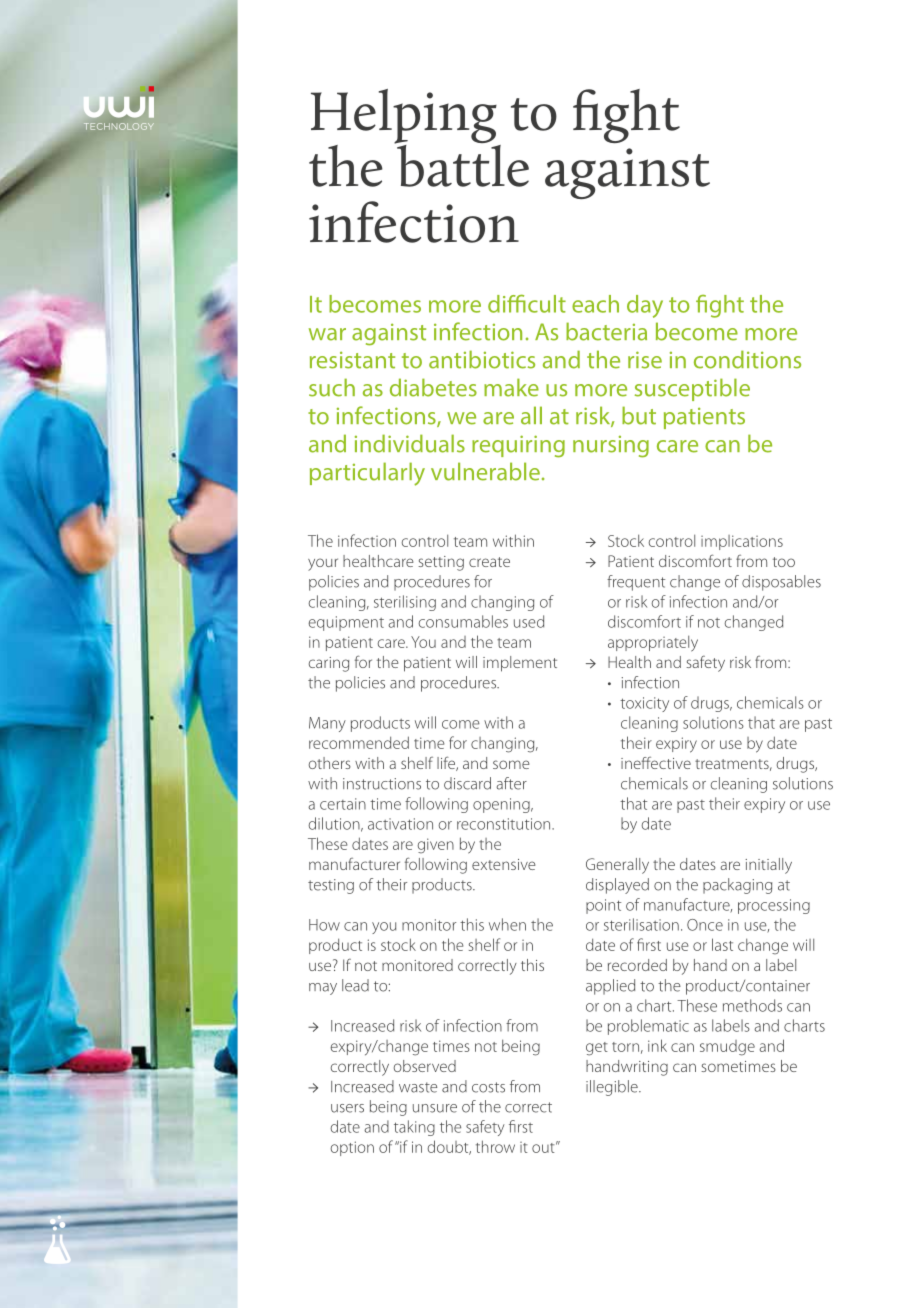 The image size is (924, 1308). Describe the element at coordinates (405, 117) in the document. I see `Helping` at that location.
